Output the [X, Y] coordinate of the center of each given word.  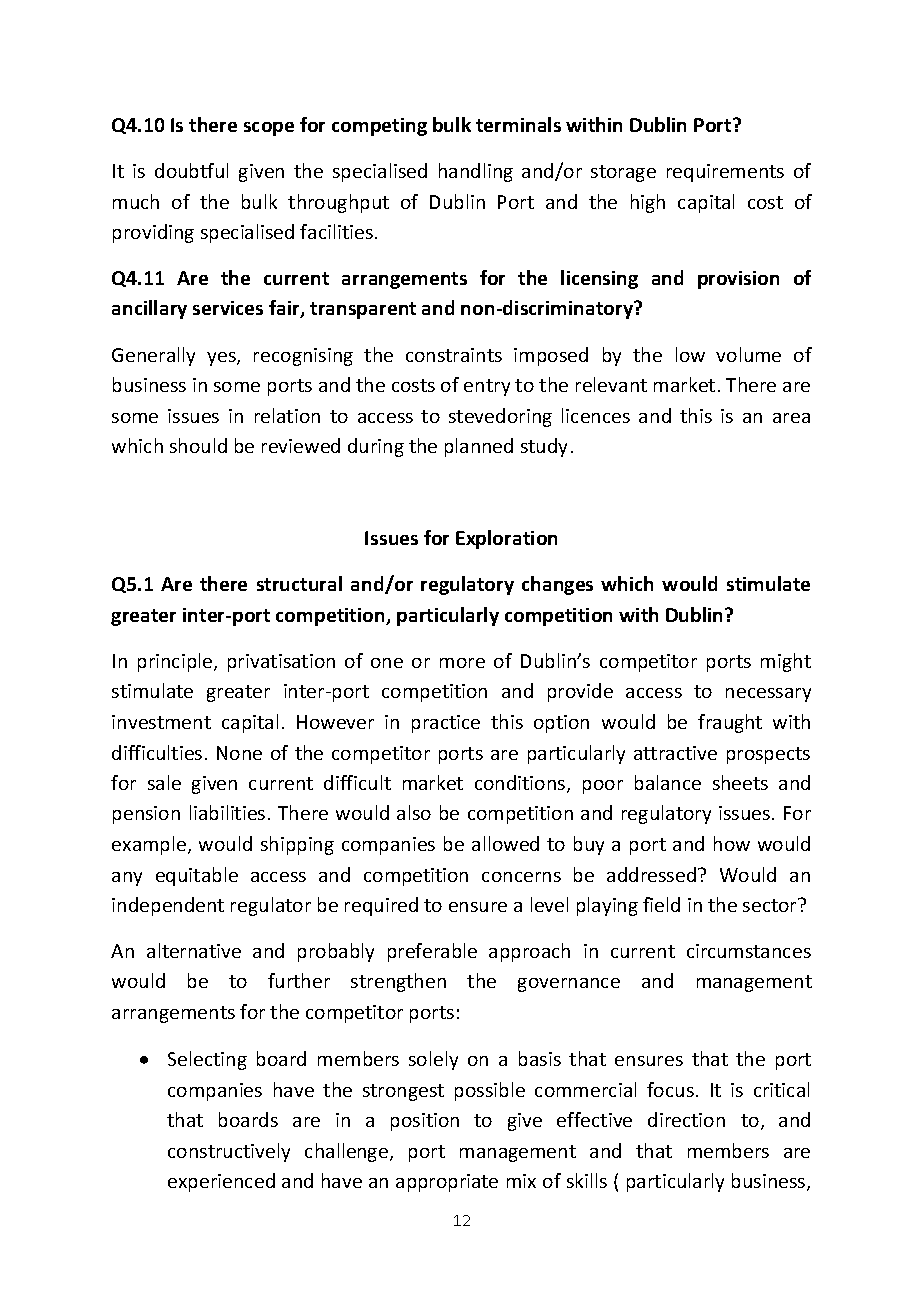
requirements [725, 173]
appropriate [447, 1183]
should [198, 445]
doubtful [191, 170]
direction [686, 1119]
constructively [229, 1152]
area [791, 418]
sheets [740, 782]
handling [476, 172]
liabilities [227, 812]
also [414, 812]
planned [479, 447]
